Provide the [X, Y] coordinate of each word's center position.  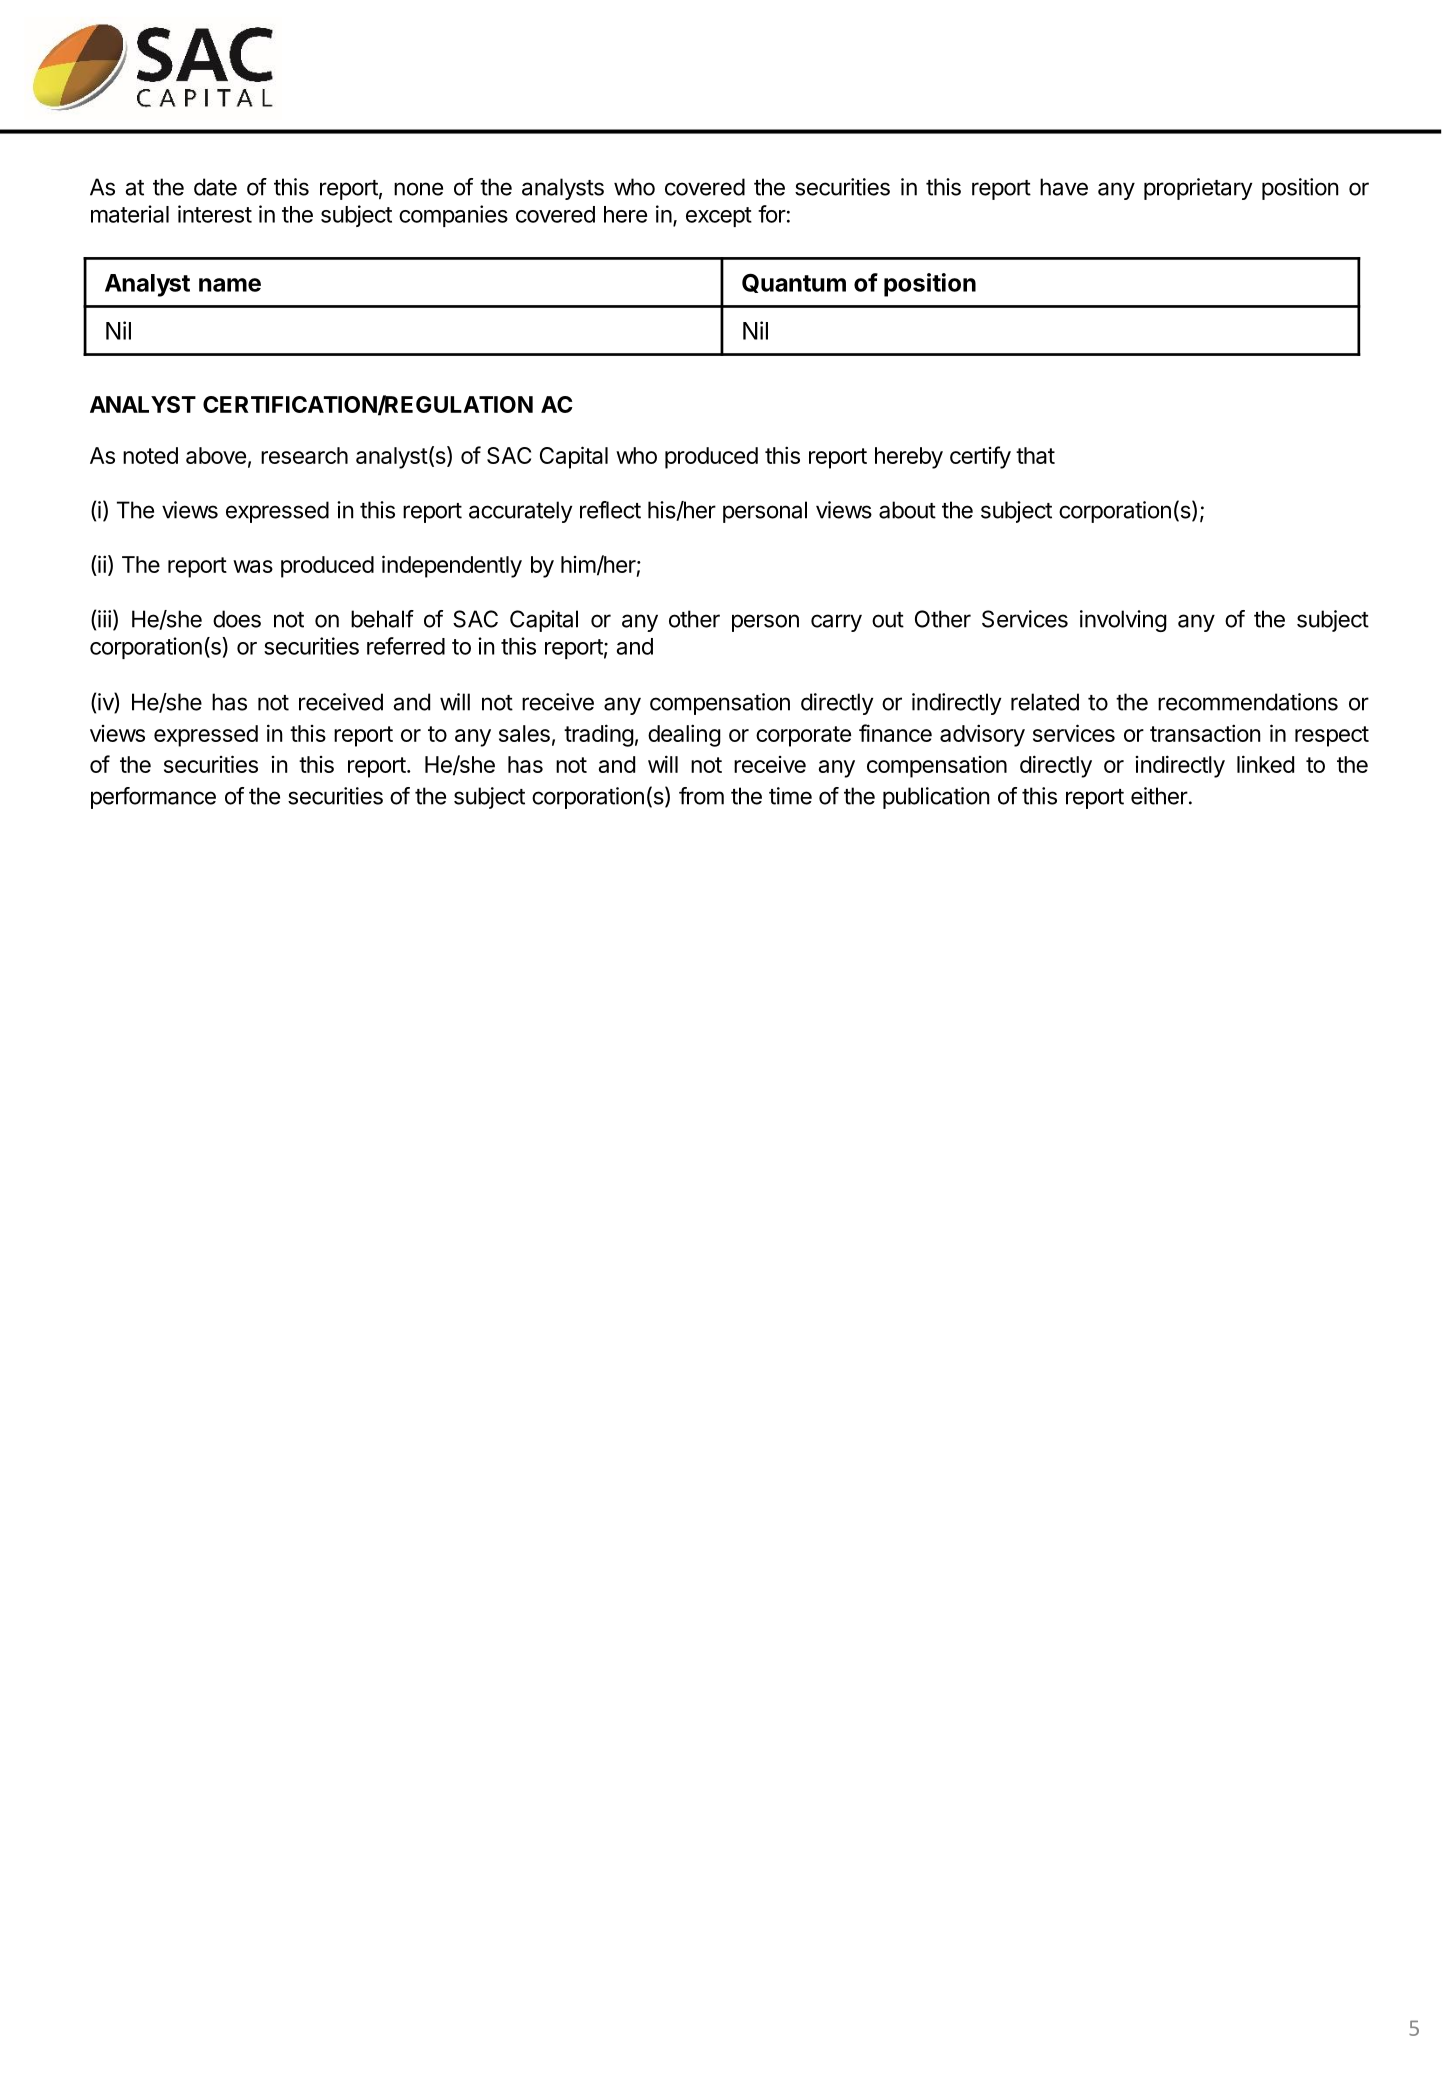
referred [406, 646]
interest [215, 214]
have [1064, 187]
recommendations [1248, 702]
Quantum [794, 283]
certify [980, 457]
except [719, 217]
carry [836, 623]
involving [1123, 621]
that [1035, 455]
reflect [610, 510]
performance [153, 798]
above [216, 455]
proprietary [1198, 189]
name [230, 285]
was [253, 566]
